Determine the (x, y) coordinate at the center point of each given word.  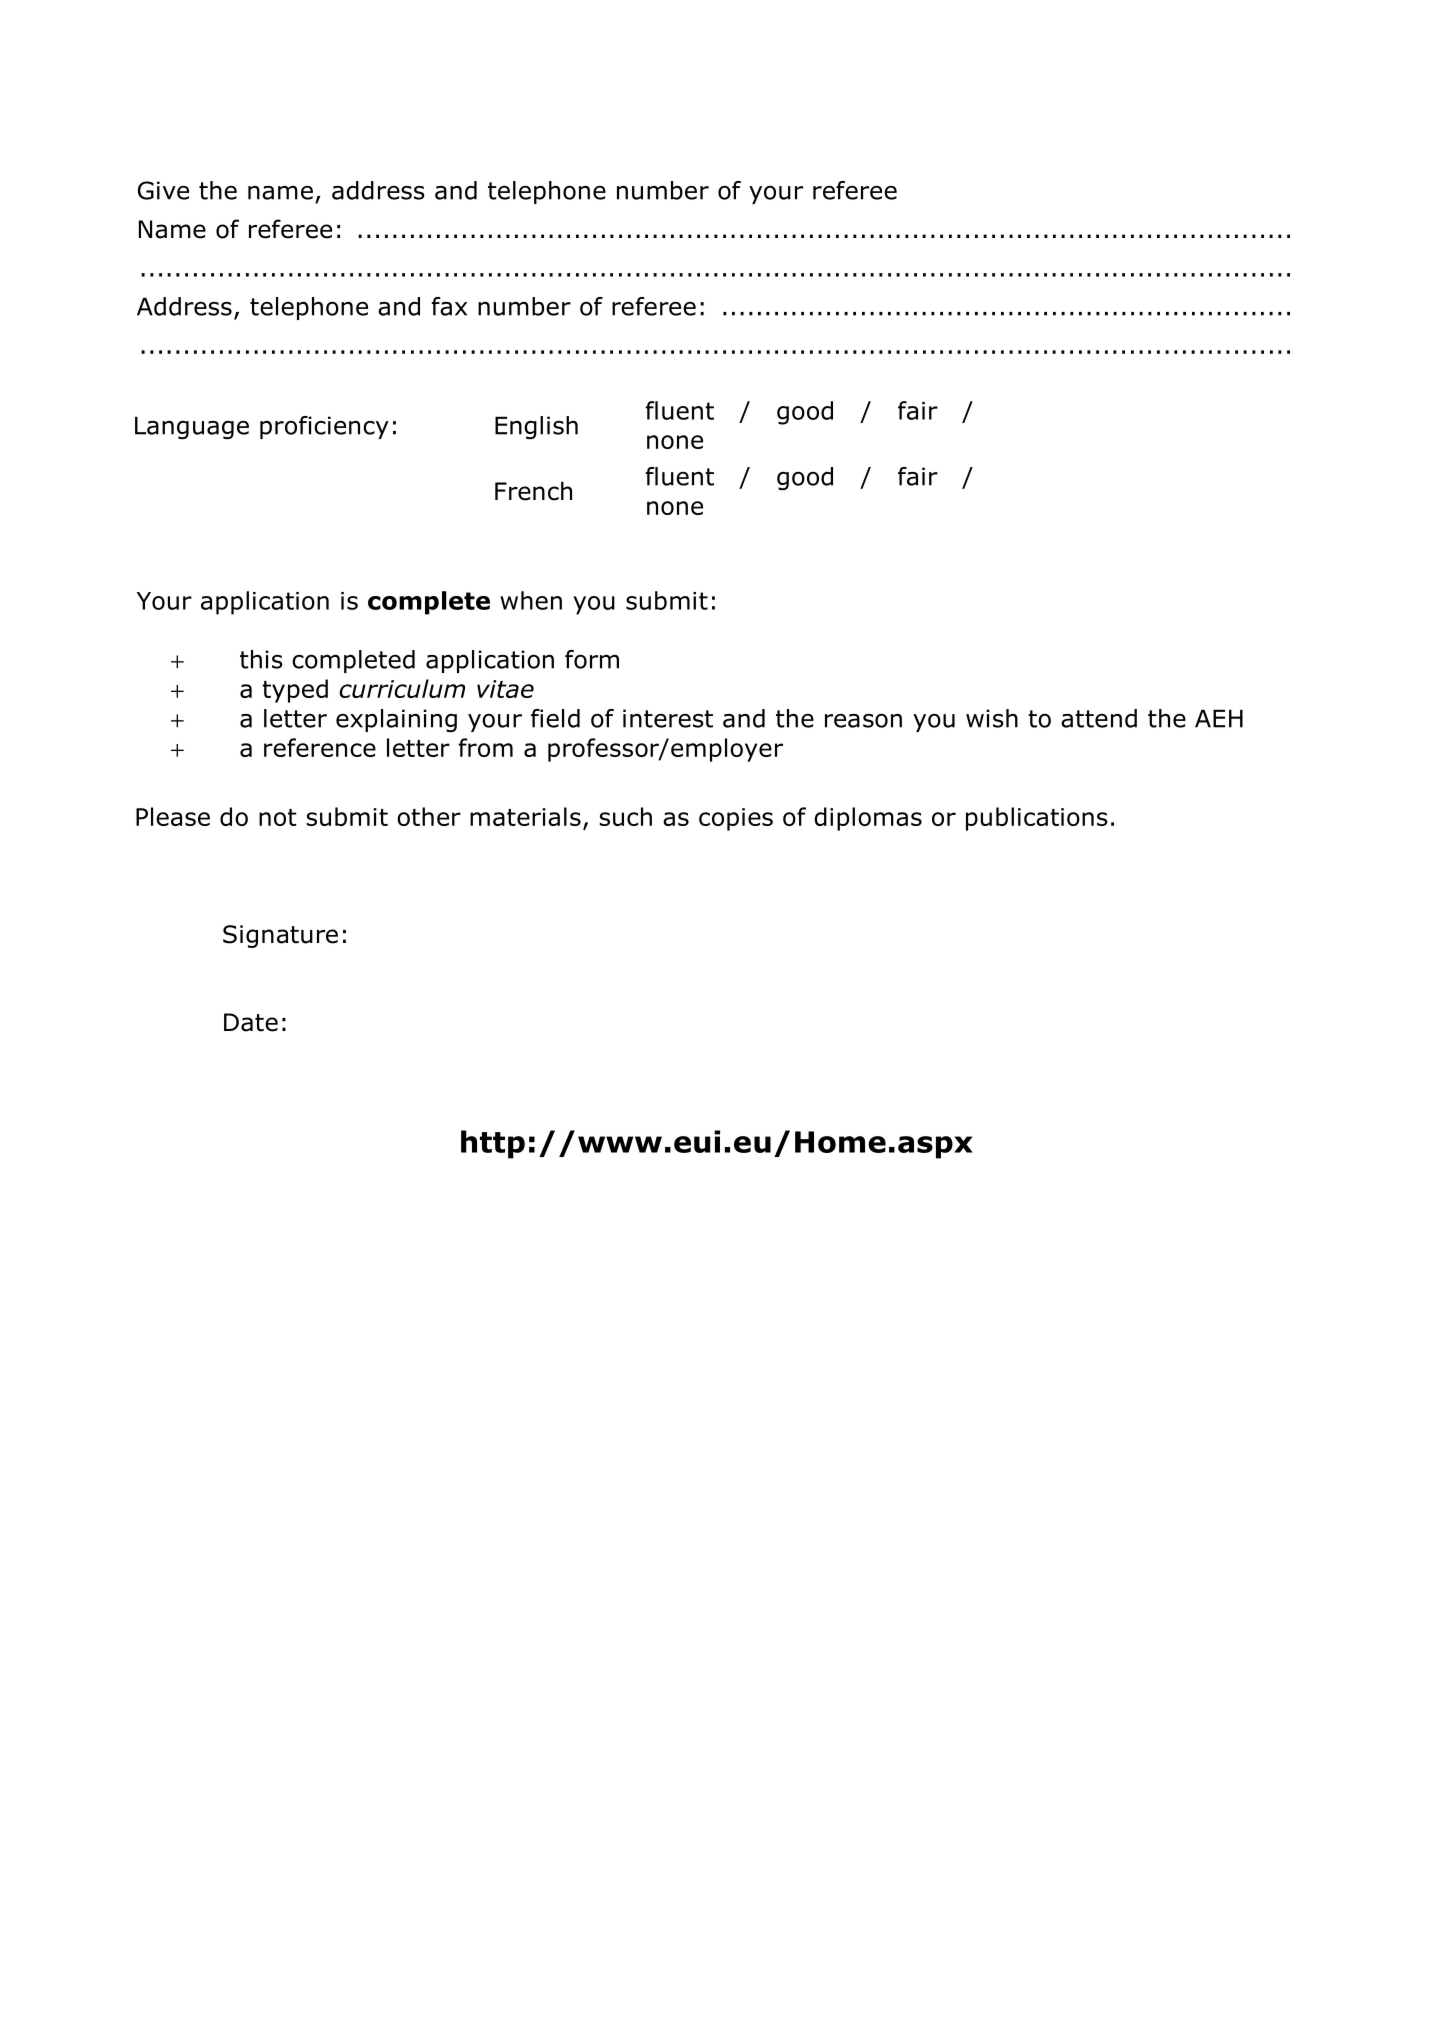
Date (251, 1022)
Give (163, 190)
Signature (280, 936)
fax (449, 306)
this (261, 659)
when (531, 600)
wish (992, 718)
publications (1037, 819)
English (536, 427)
